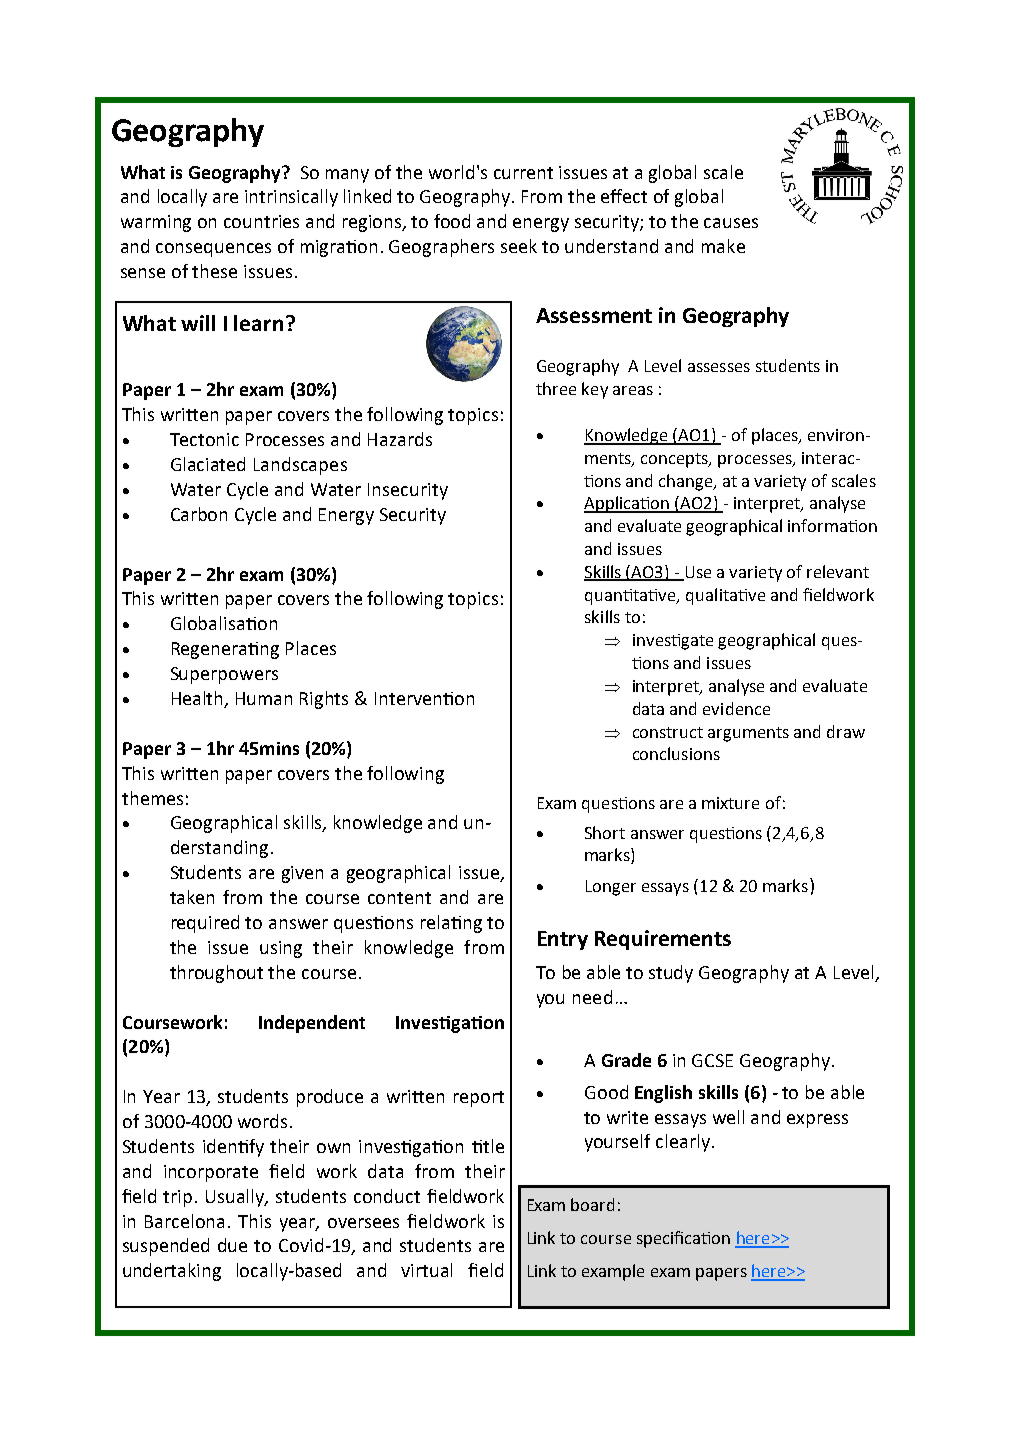 This document has height=1430, width=1011. I want to click on virtual, so click(426, 1270).
